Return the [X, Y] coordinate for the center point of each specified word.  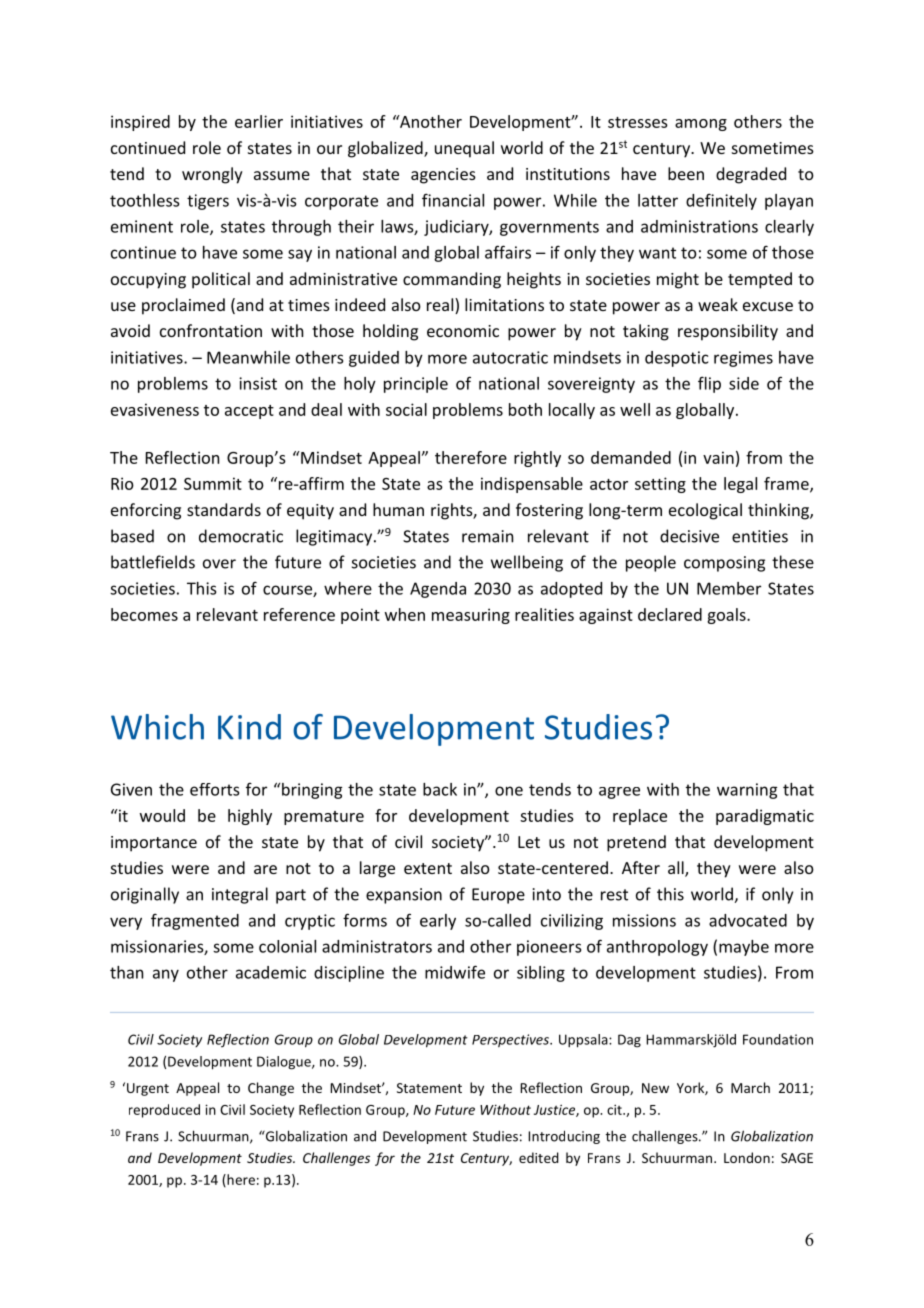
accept [249, 412]
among [701, 125]
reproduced [164, 1111]
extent [428, 868]
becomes [144, 614]
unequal [464, 149]
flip [709, 384]
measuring [471, 616]
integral [240, 895]
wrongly [212, 175]
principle [416, 385]
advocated [748, 920]
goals [727, 616]
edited [539, 1157]
